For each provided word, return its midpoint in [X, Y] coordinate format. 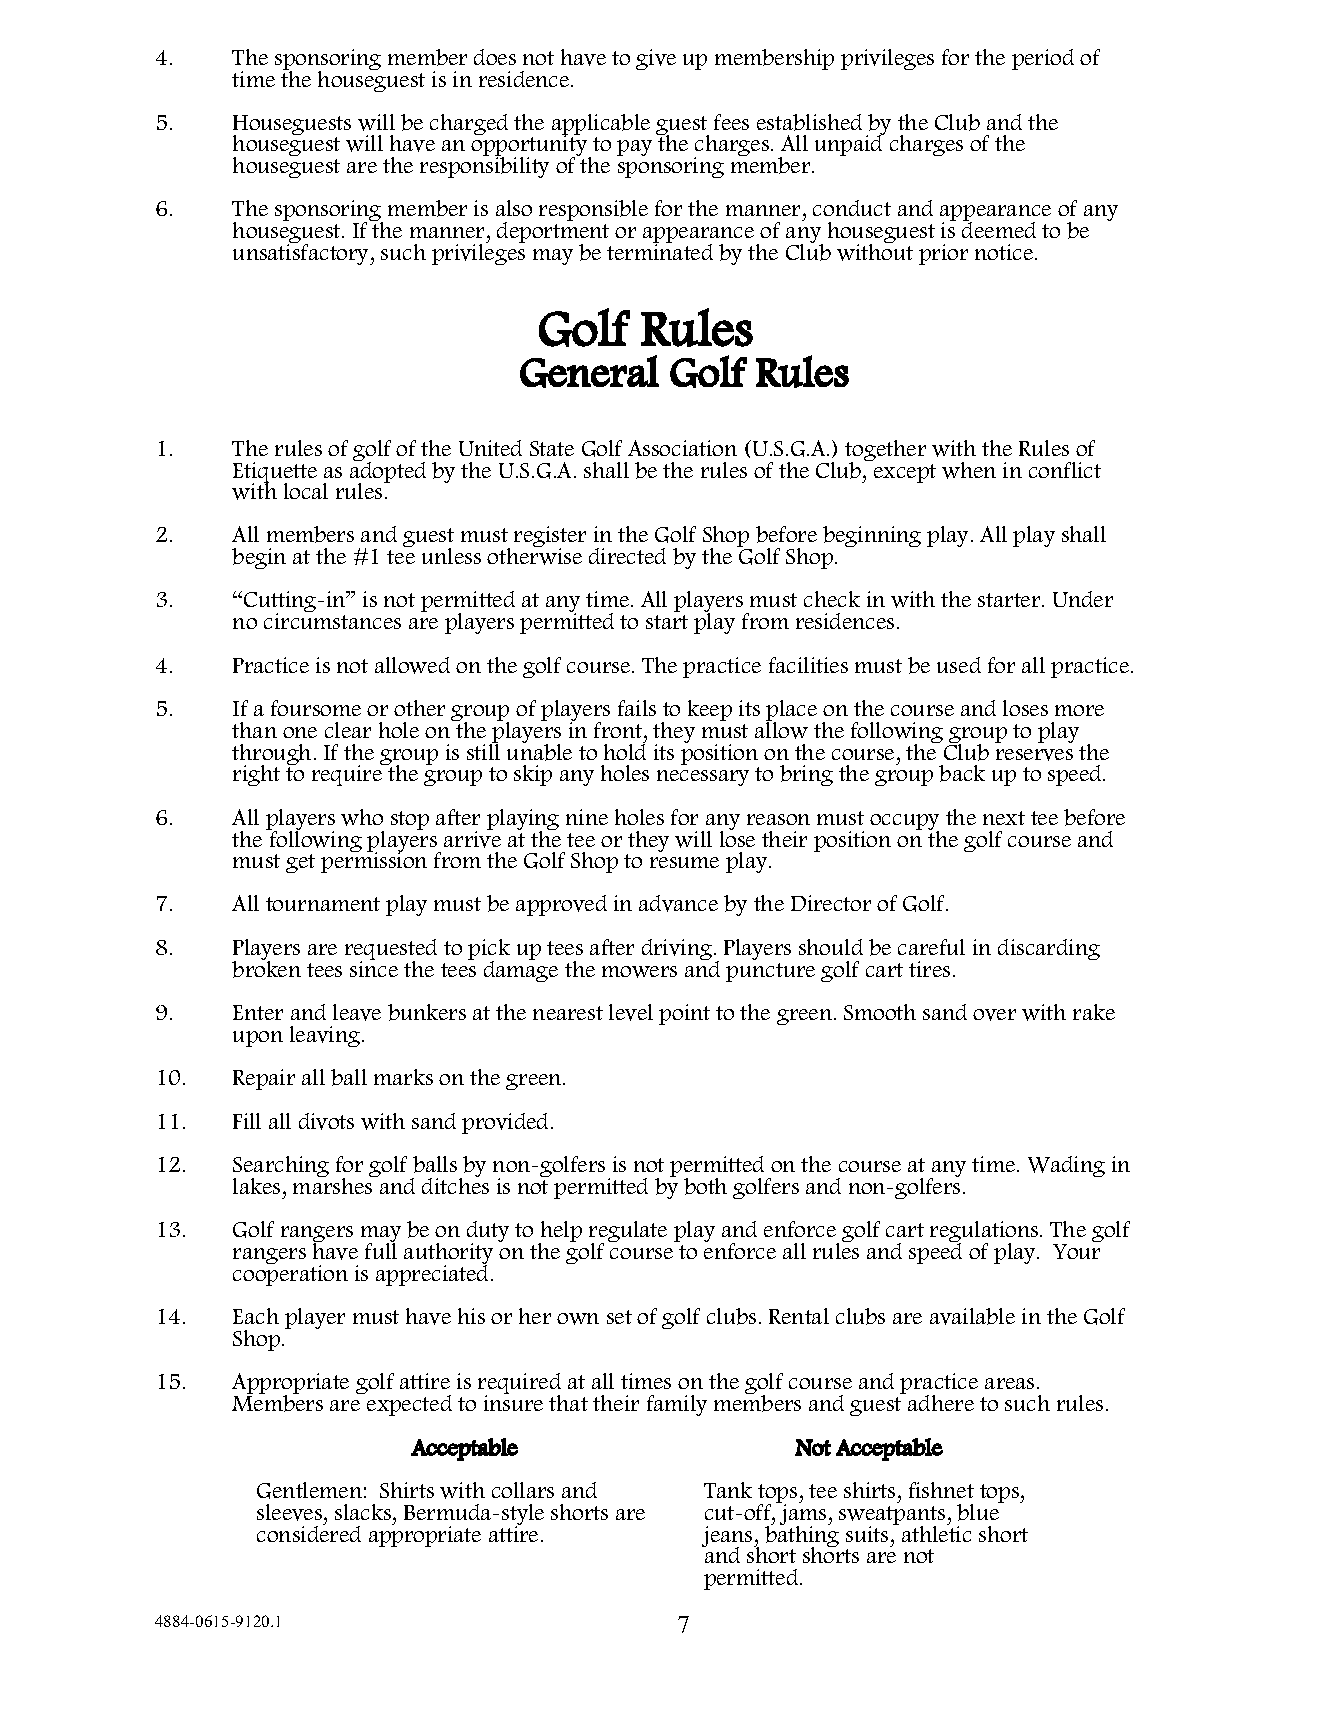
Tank [728, 1490]
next [1004, 818]
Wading [1066, 1166]
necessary [703, 778]
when [969, 470]
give [656, 59]
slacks [364, 1512]
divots [326, 1121]
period [1043, 59]
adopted [388, 472]
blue [979, 1511]
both [705, 1186]
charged [469, 124]
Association [682, 448]
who [362, 817]
